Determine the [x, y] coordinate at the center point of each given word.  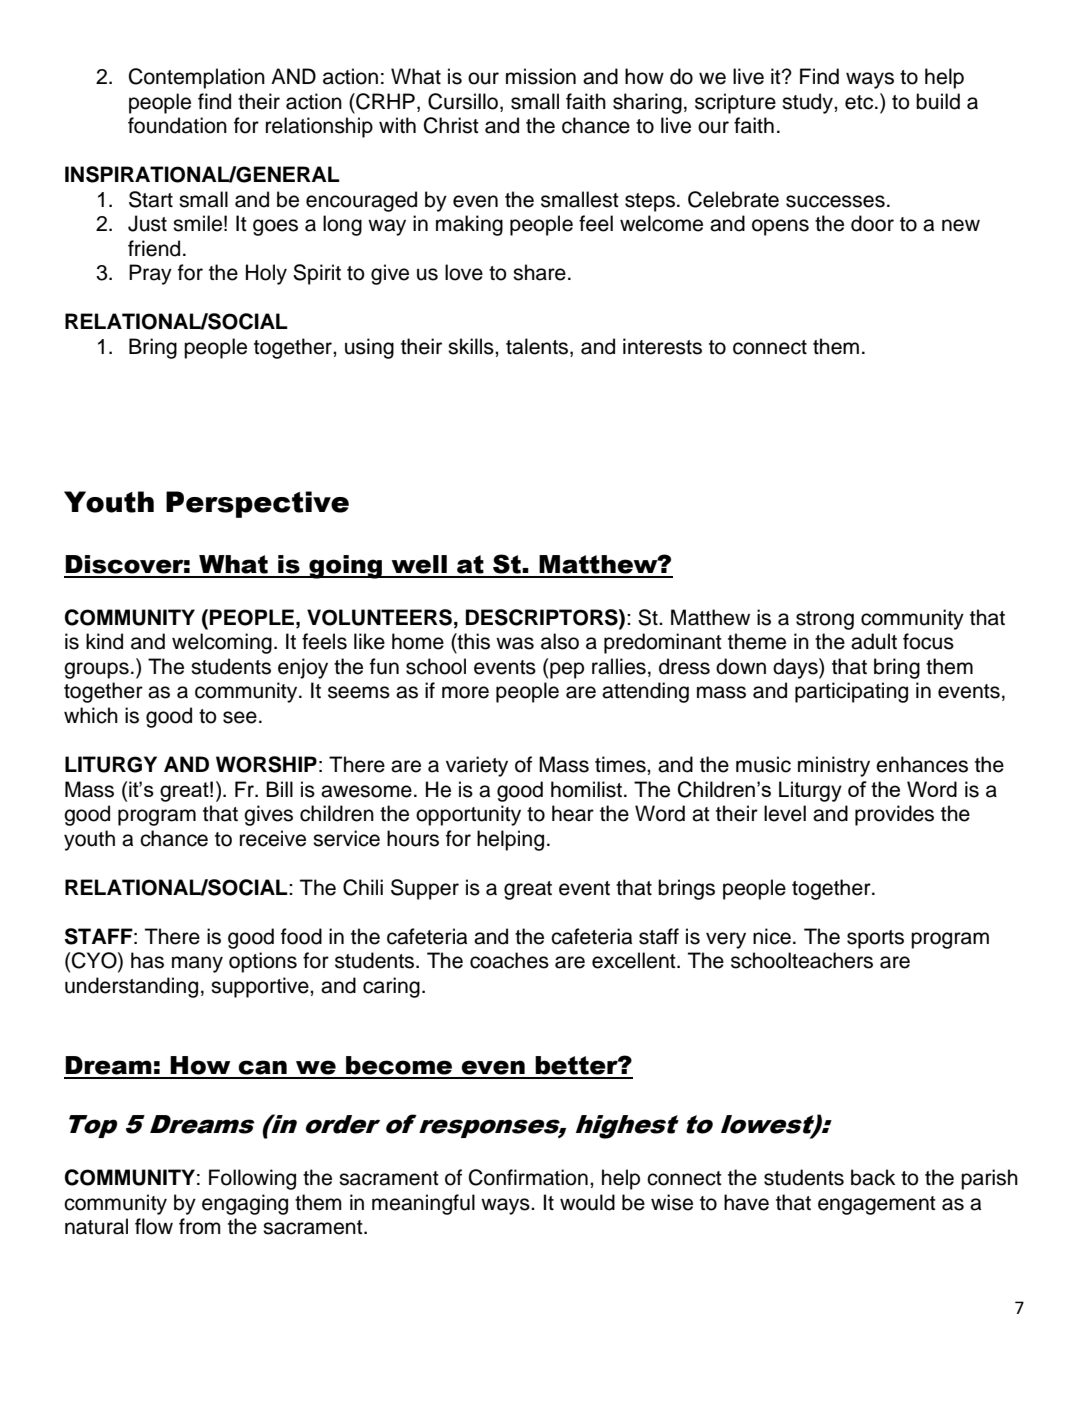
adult [874, 641]
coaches [509, 960]
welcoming [222, 643]
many [197, 964]
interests [662, 346]
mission [541, 76]
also [560, 641]
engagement [877, 1205]
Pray [150, 274]
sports [875, 939]
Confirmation [528, 1177]
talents [538, 346]
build [938, 101]
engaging [245, 1204]
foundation [177, 125]
